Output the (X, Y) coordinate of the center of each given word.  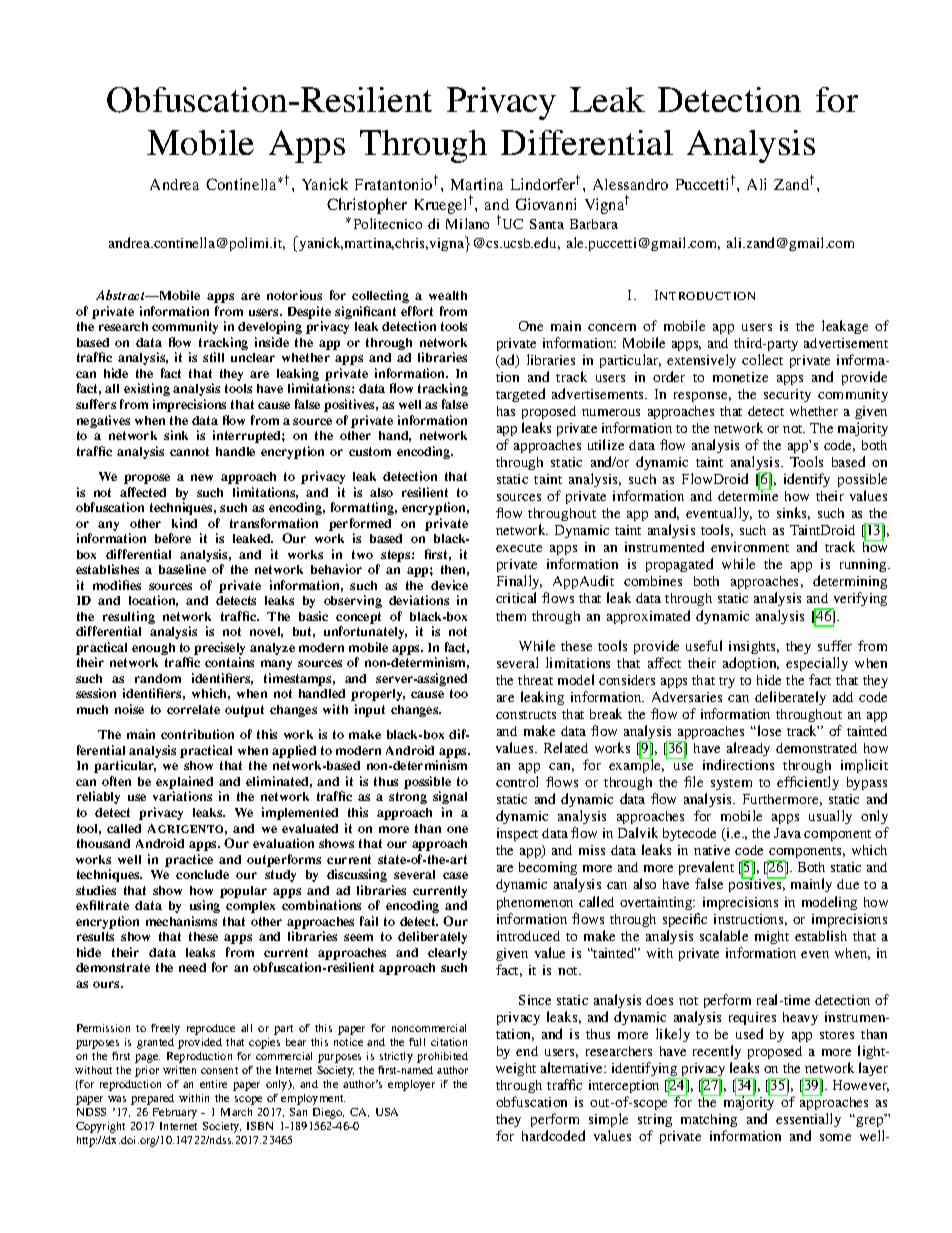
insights (754, 647)
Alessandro (630, 184)
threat (535, 680)
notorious (294, 295)
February (175, 1113)
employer (411, 1085)
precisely (219, 650)
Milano (467, 223)
